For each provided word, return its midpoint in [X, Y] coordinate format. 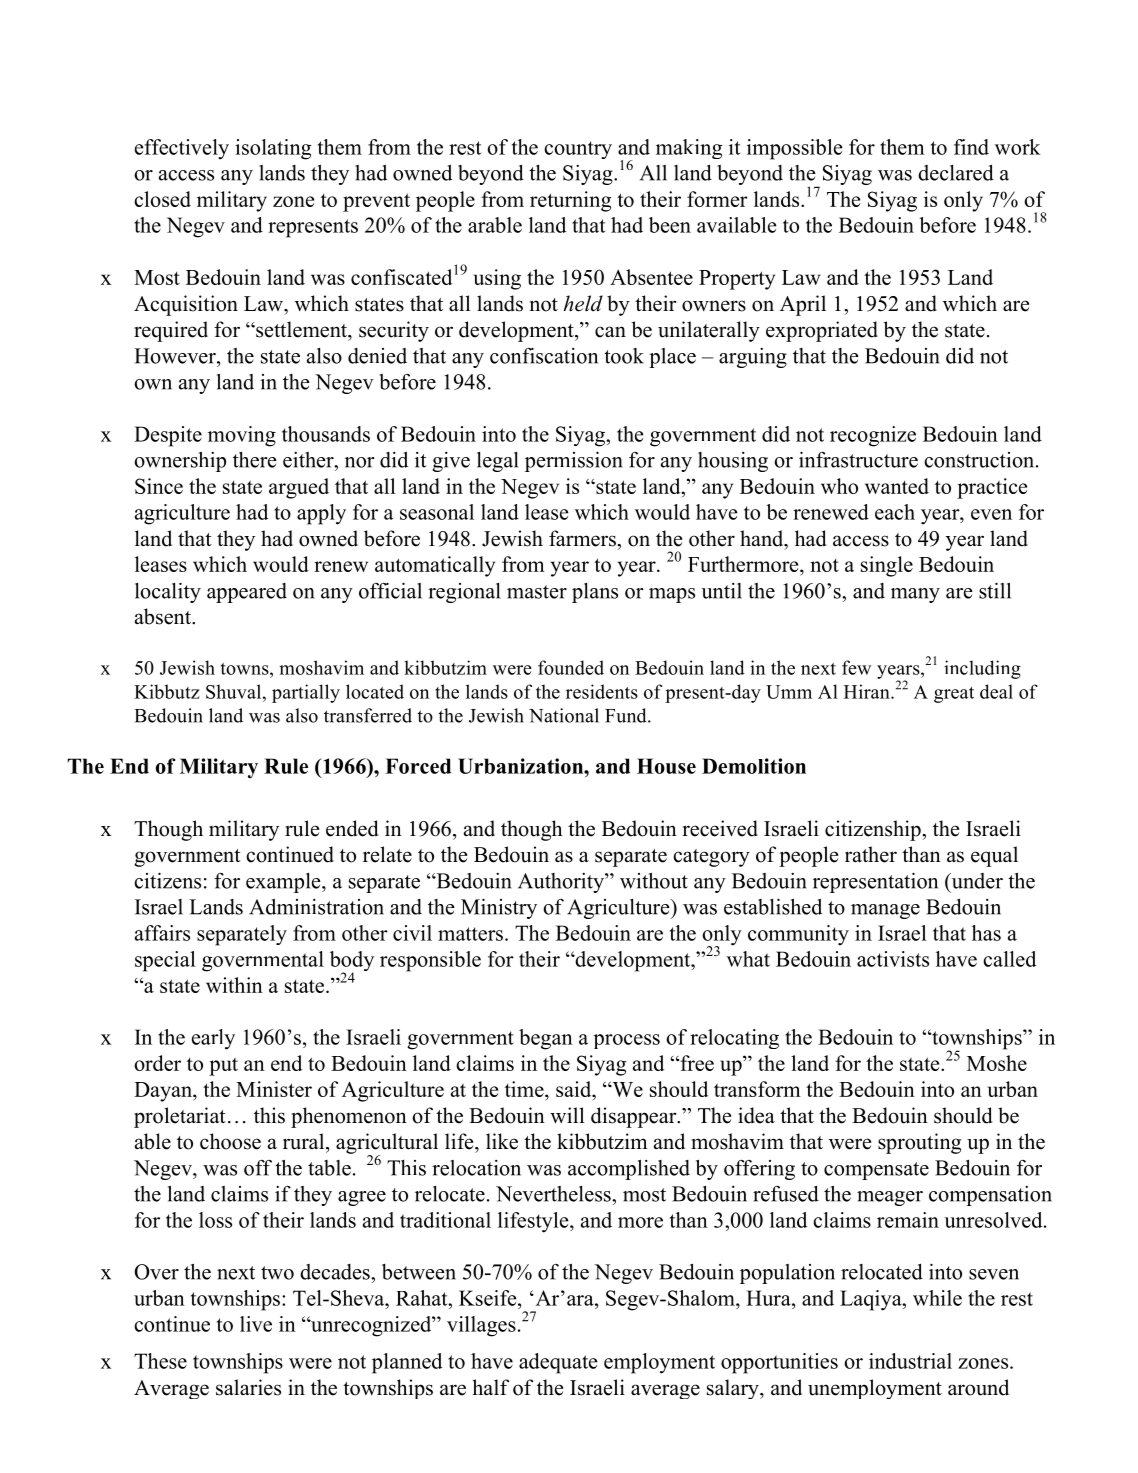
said [575, 1089]
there [255, 460]
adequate [558, 1363]
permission [574, 461]
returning [570, 201]
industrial [910, 1361]
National [564, 715]
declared [956, 173]
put [223, 1067]
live [256, 1324]
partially [306, 693]
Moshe [997, 1063]
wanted [897, 486]
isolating [273, 149]
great [954, 695]
